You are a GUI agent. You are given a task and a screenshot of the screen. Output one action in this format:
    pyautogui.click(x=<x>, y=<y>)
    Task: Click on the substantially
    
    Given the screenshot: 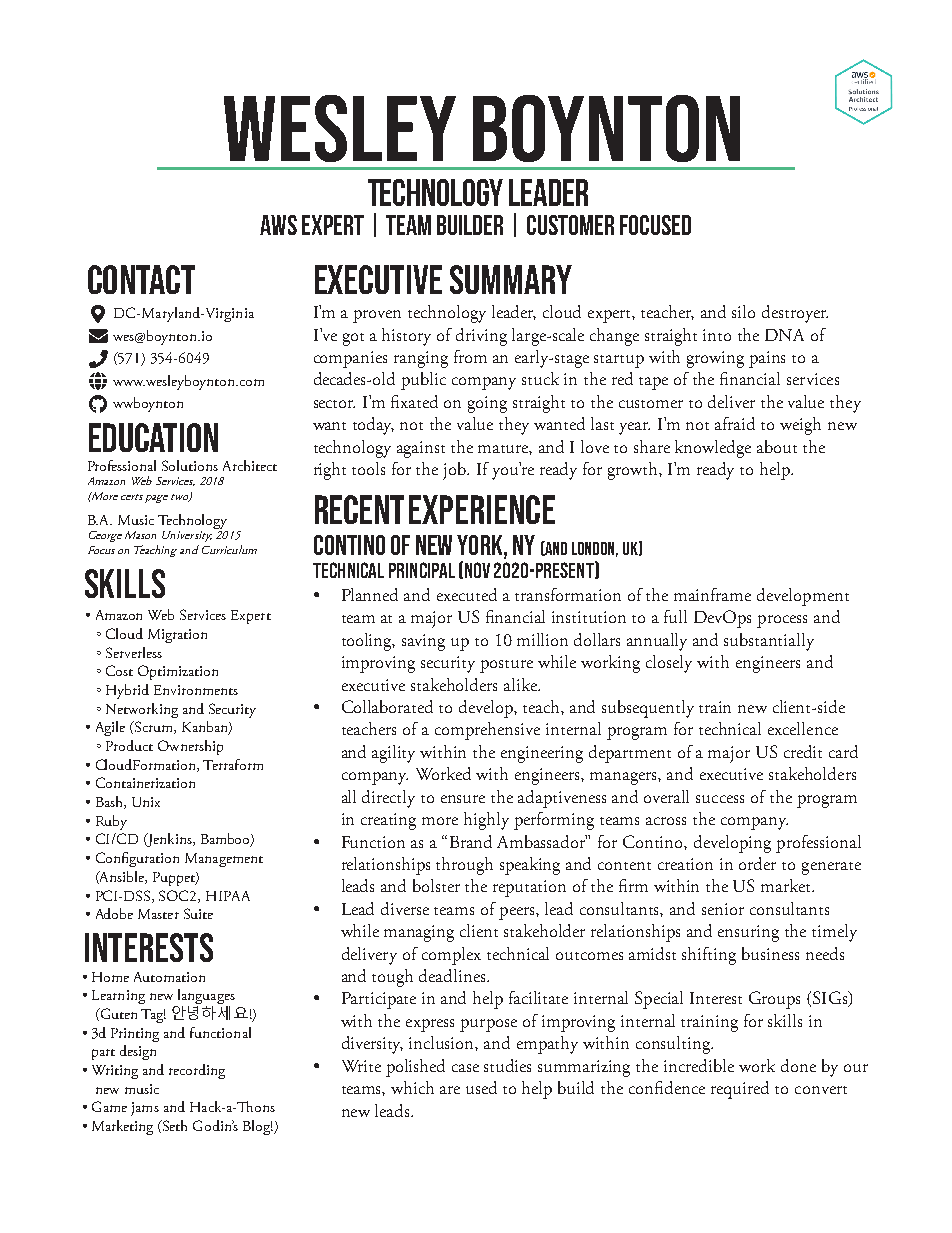 What is the action you would take?
    pyautogui.click(x=769, y=642)
